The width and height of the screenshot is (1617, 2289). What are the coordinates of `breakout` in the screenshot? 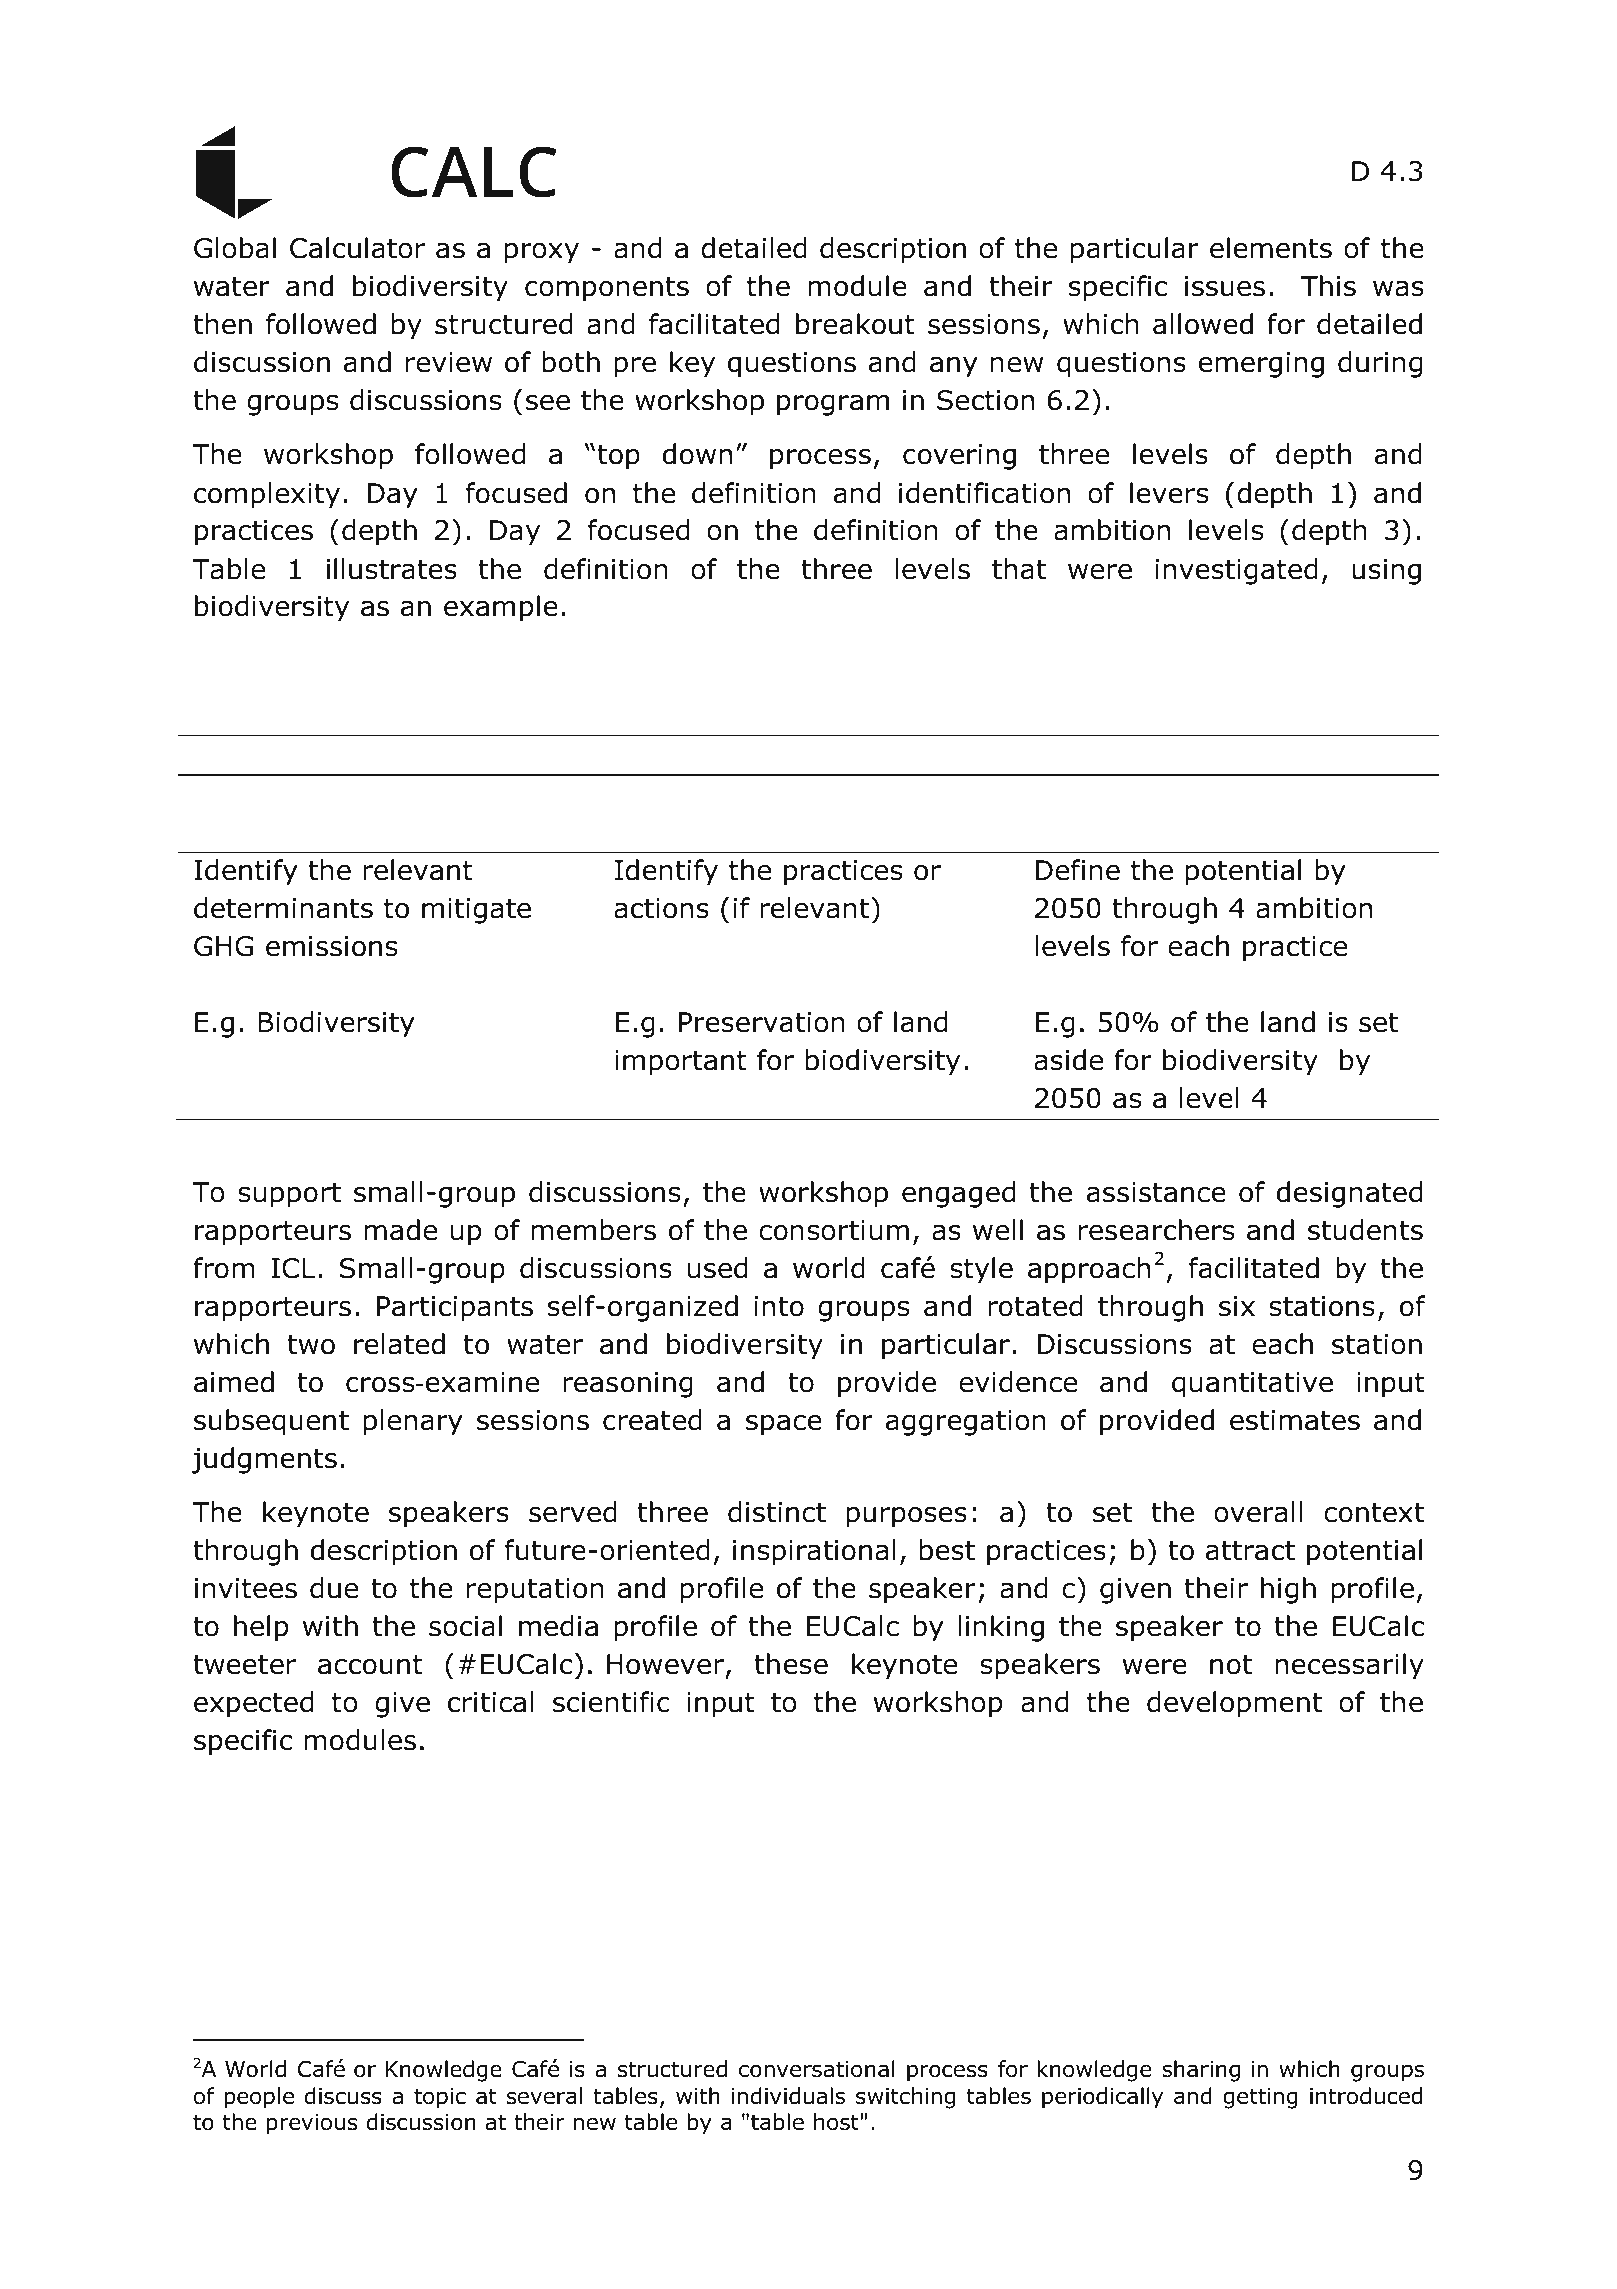 It's located at (855, 324).
